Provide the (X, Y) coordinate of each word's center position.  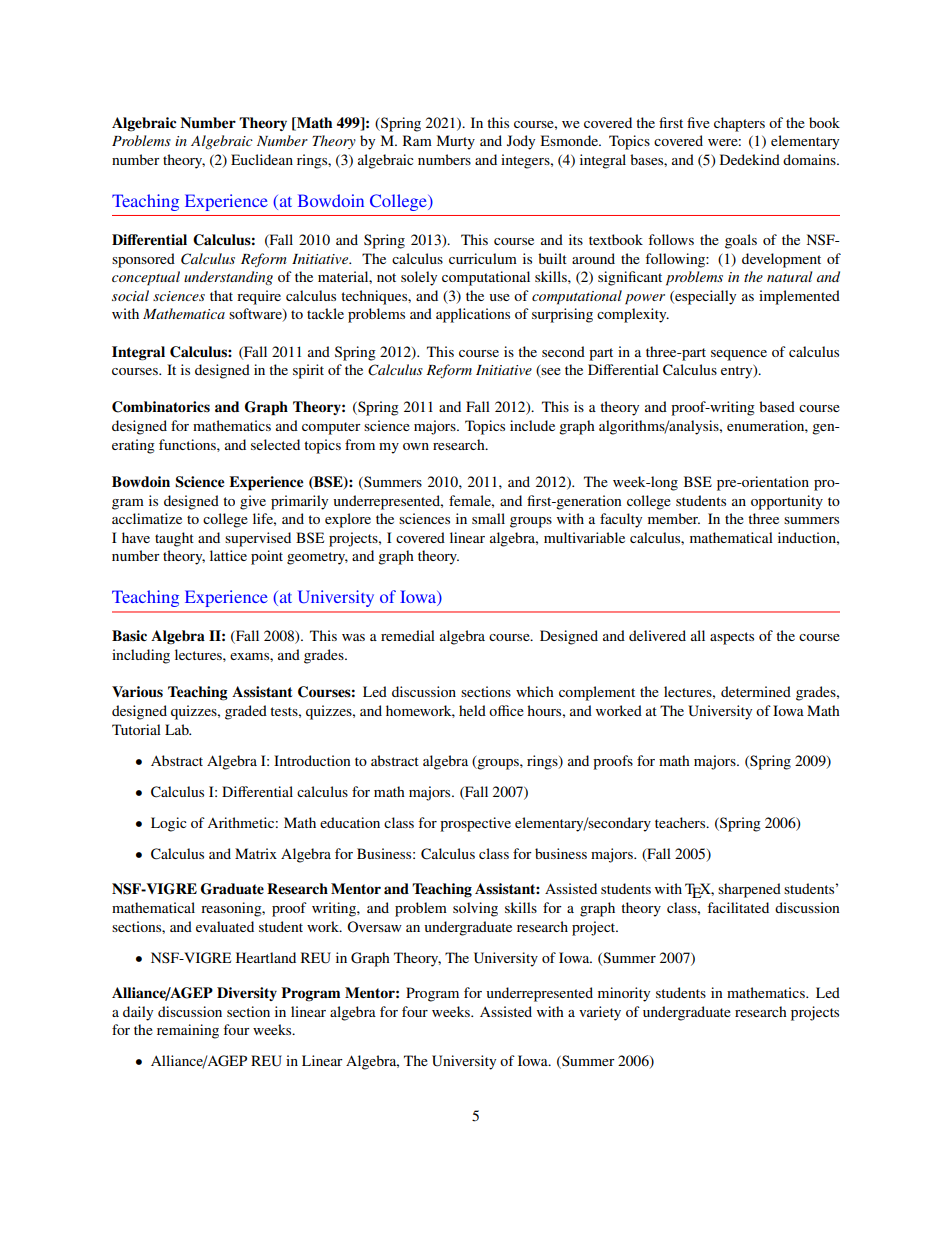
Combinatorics (161, 407)
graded (246, 712)
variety (600, 1013)
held (472, 710)
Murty (456, 142)
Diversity (247, 994)
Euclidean (262, 159)
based (777, 406)
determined (756, 691)
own (416, 446)
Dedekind (750, 159)
